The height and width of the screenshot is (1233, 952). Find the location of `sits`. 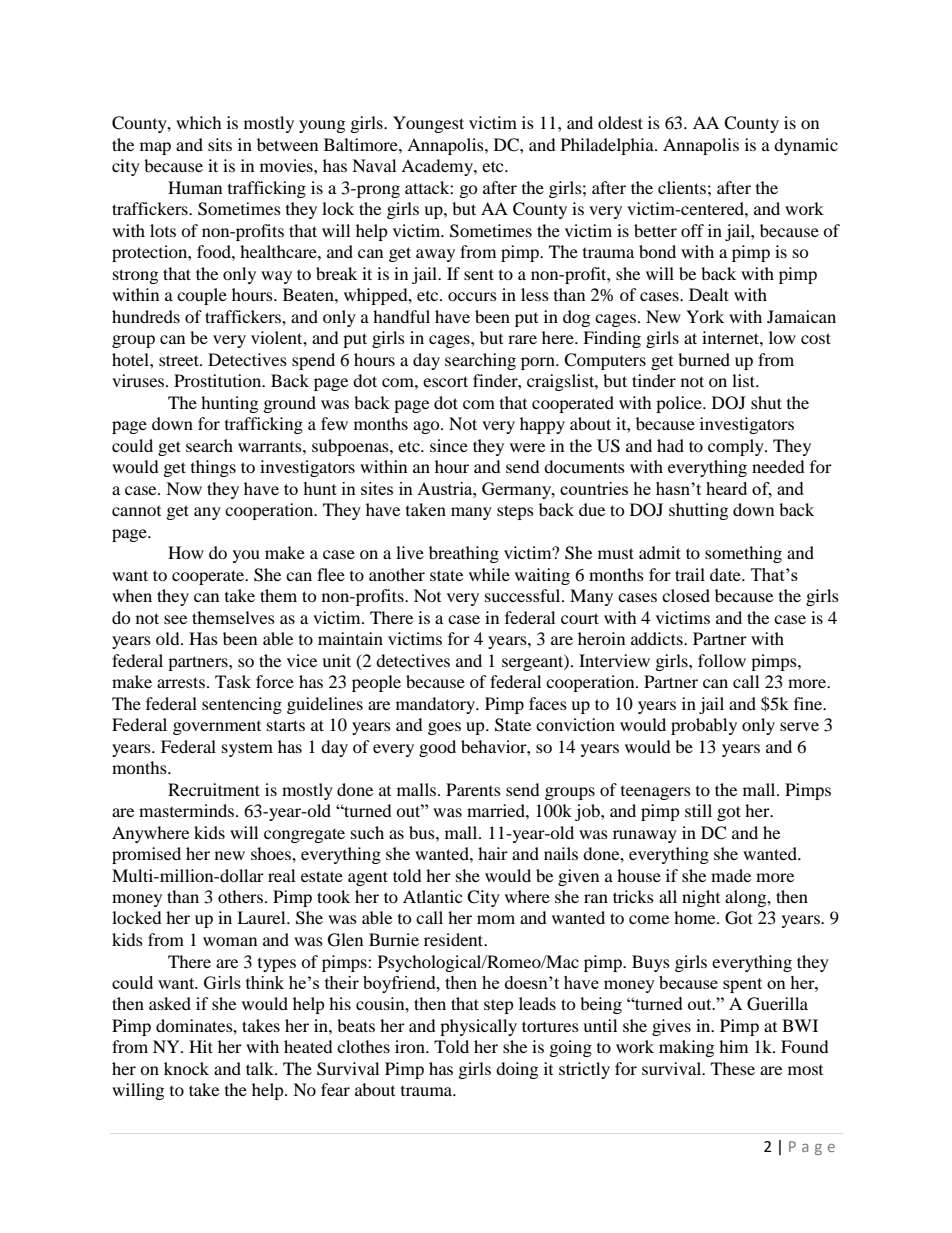

sits is located at coordinates (220, 144).
